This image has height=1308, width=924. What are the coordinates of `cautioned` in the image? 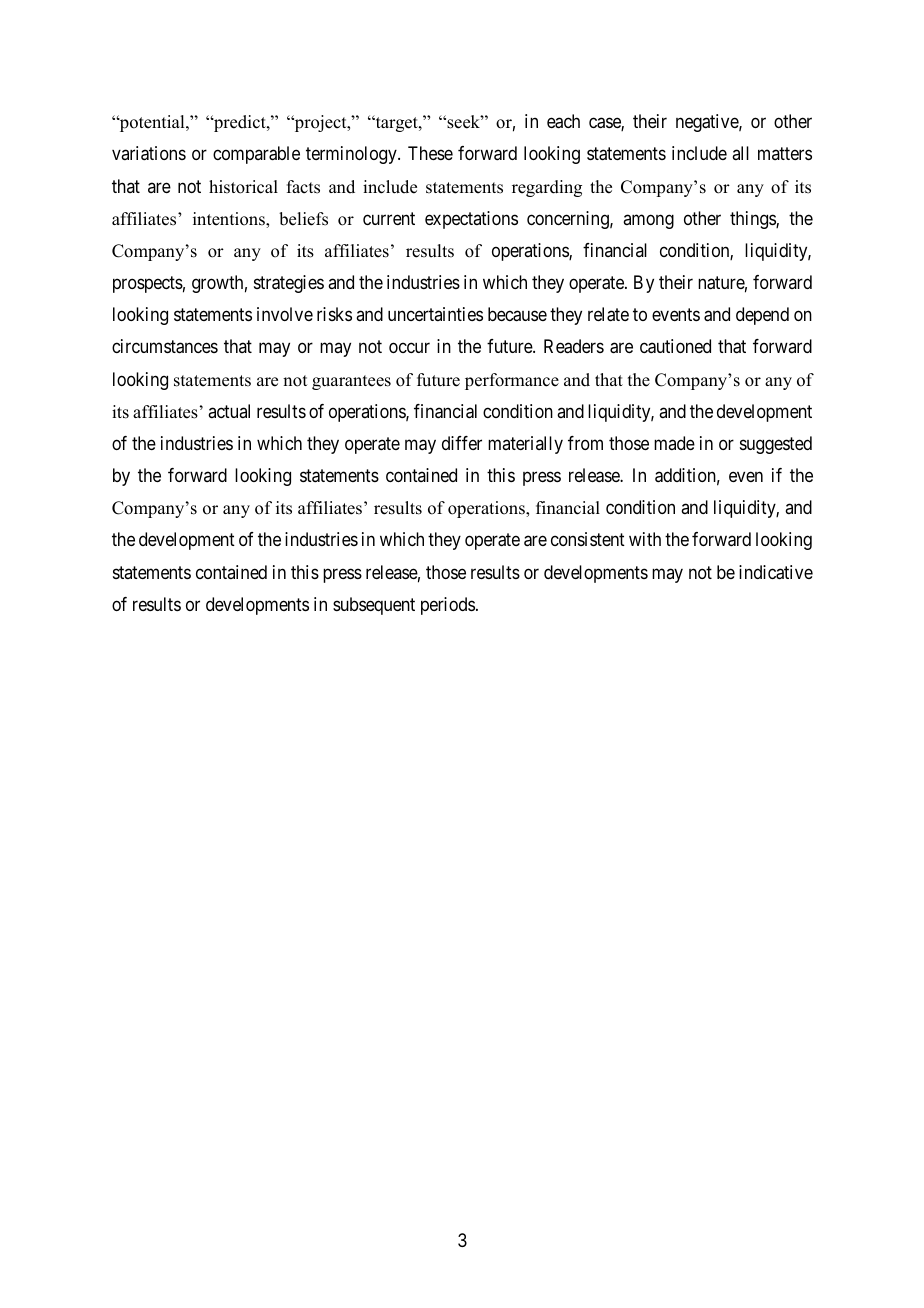 It's located at (675, 346).
